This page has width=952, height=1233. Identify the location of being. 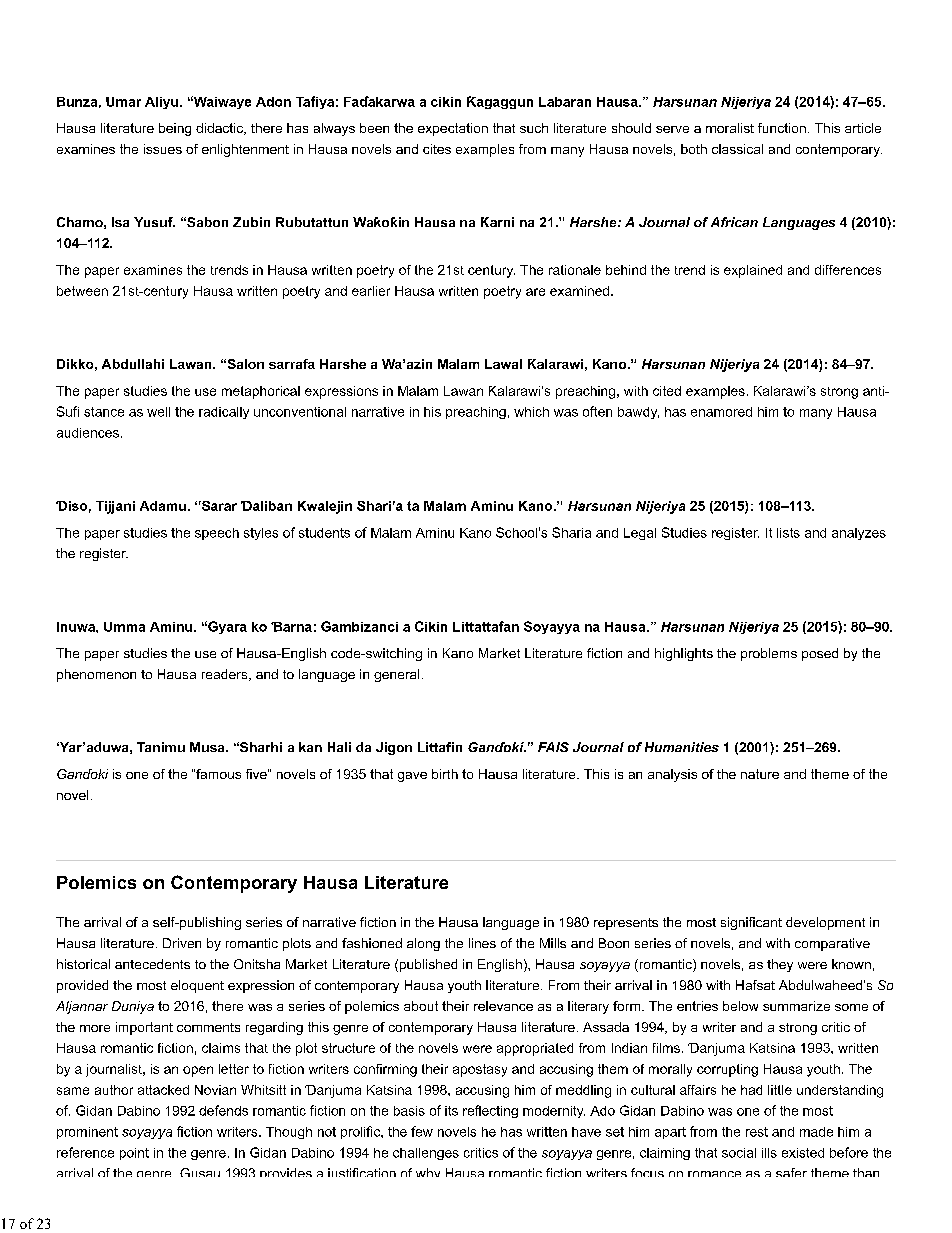
(175, 129).
